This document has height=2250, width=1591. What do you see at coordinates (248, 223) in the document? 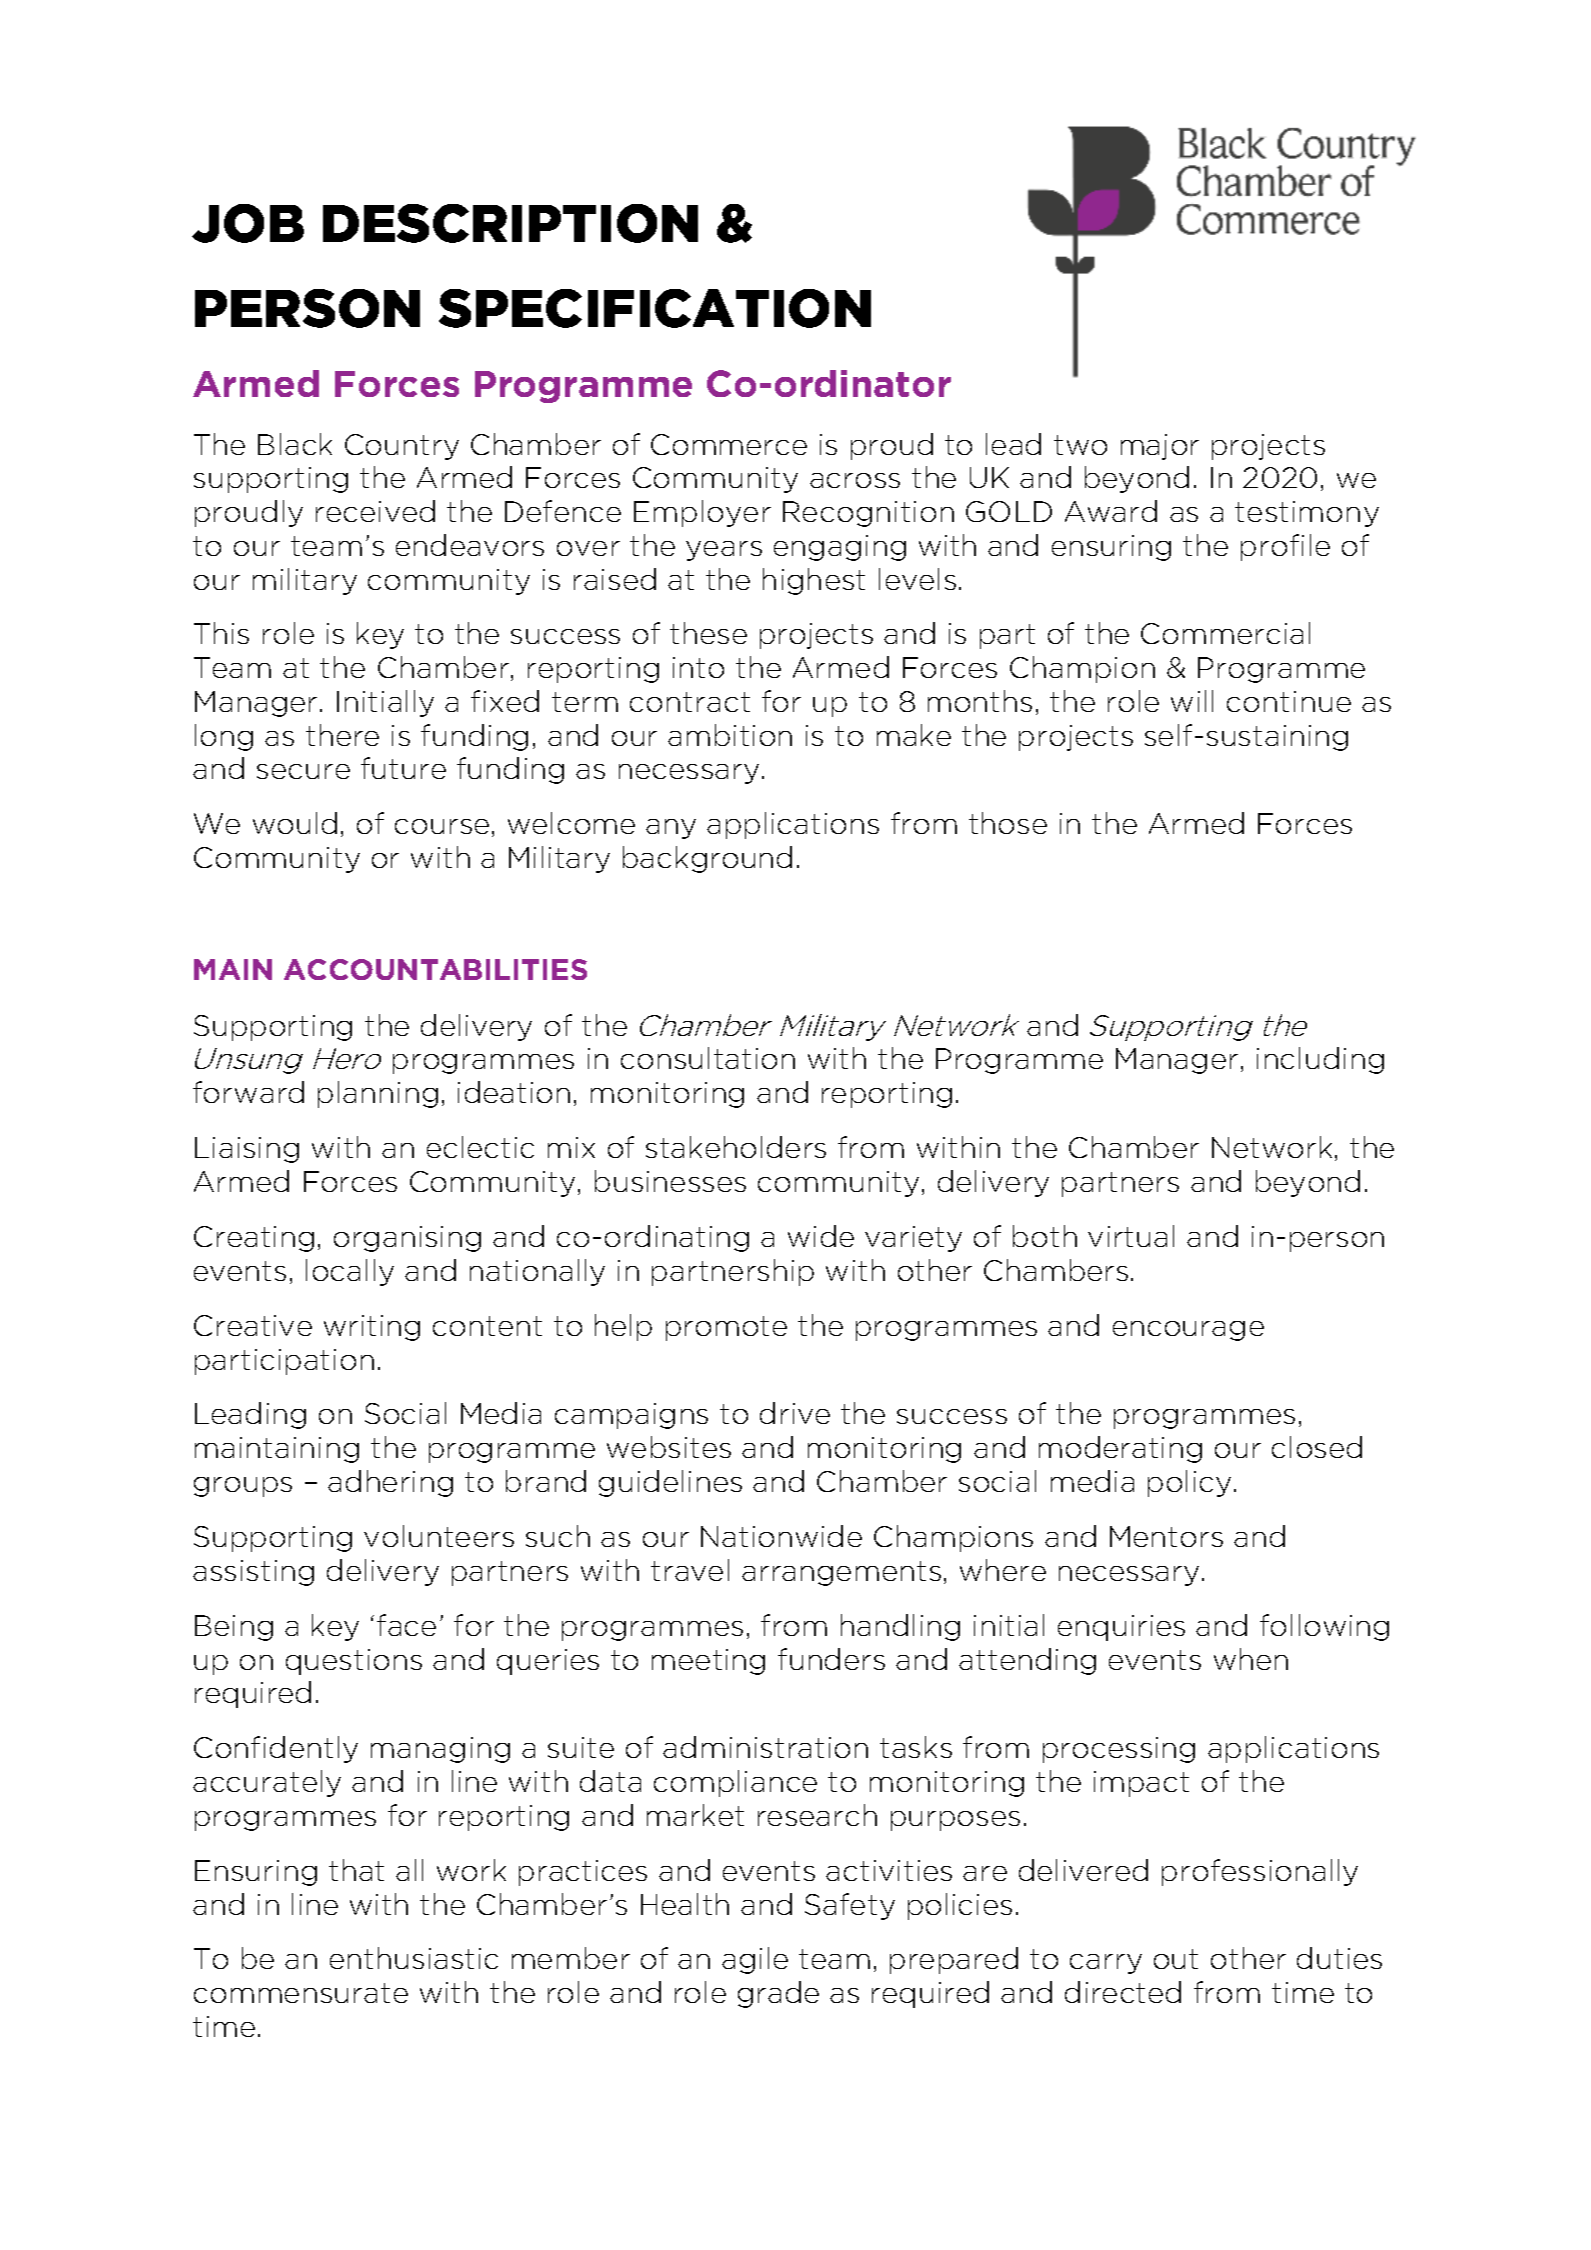
I see `JOB` at bounding box center [248, 223].
